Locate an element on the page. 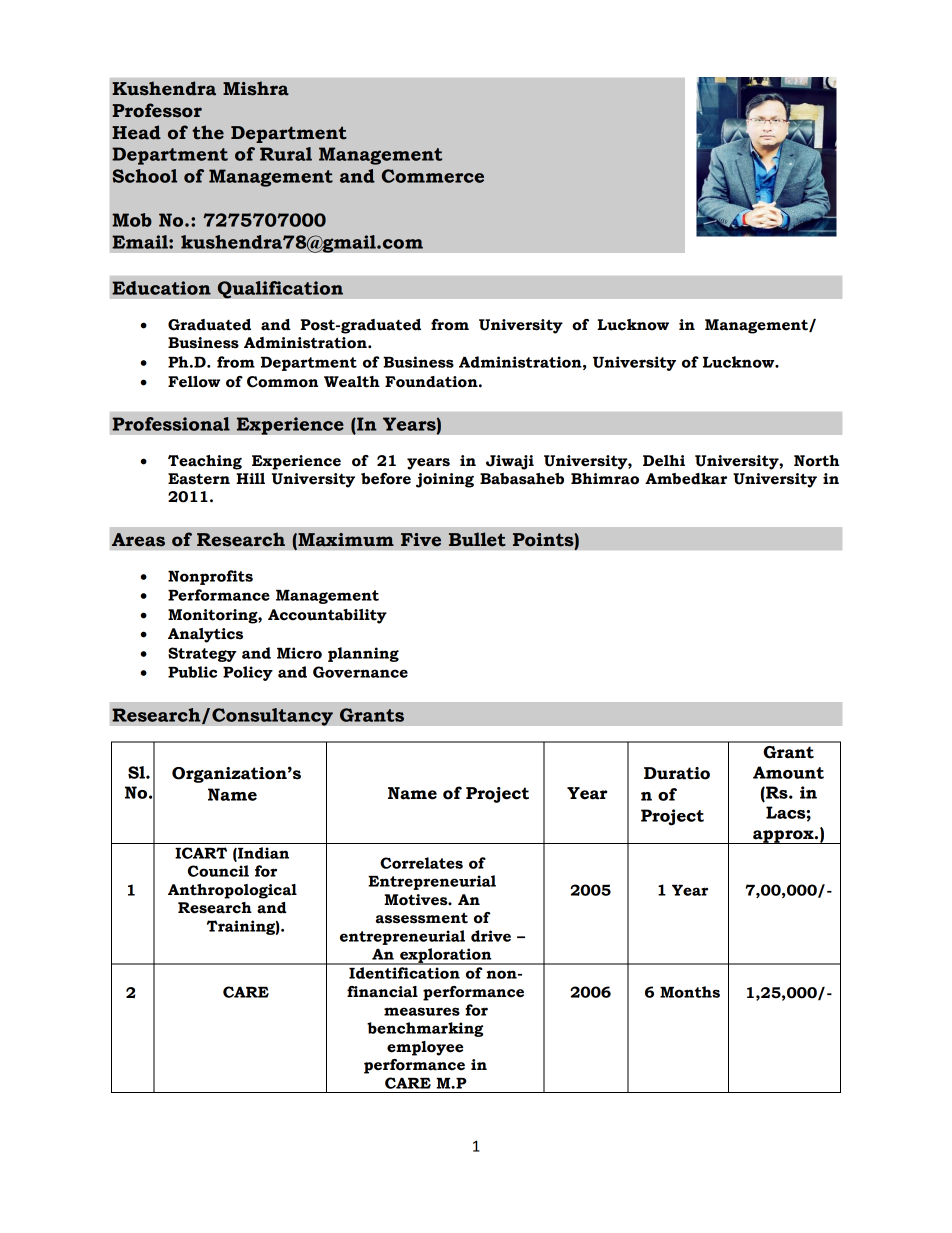 The image size is (952, 1233). the is located at coordinates (208, 132).
